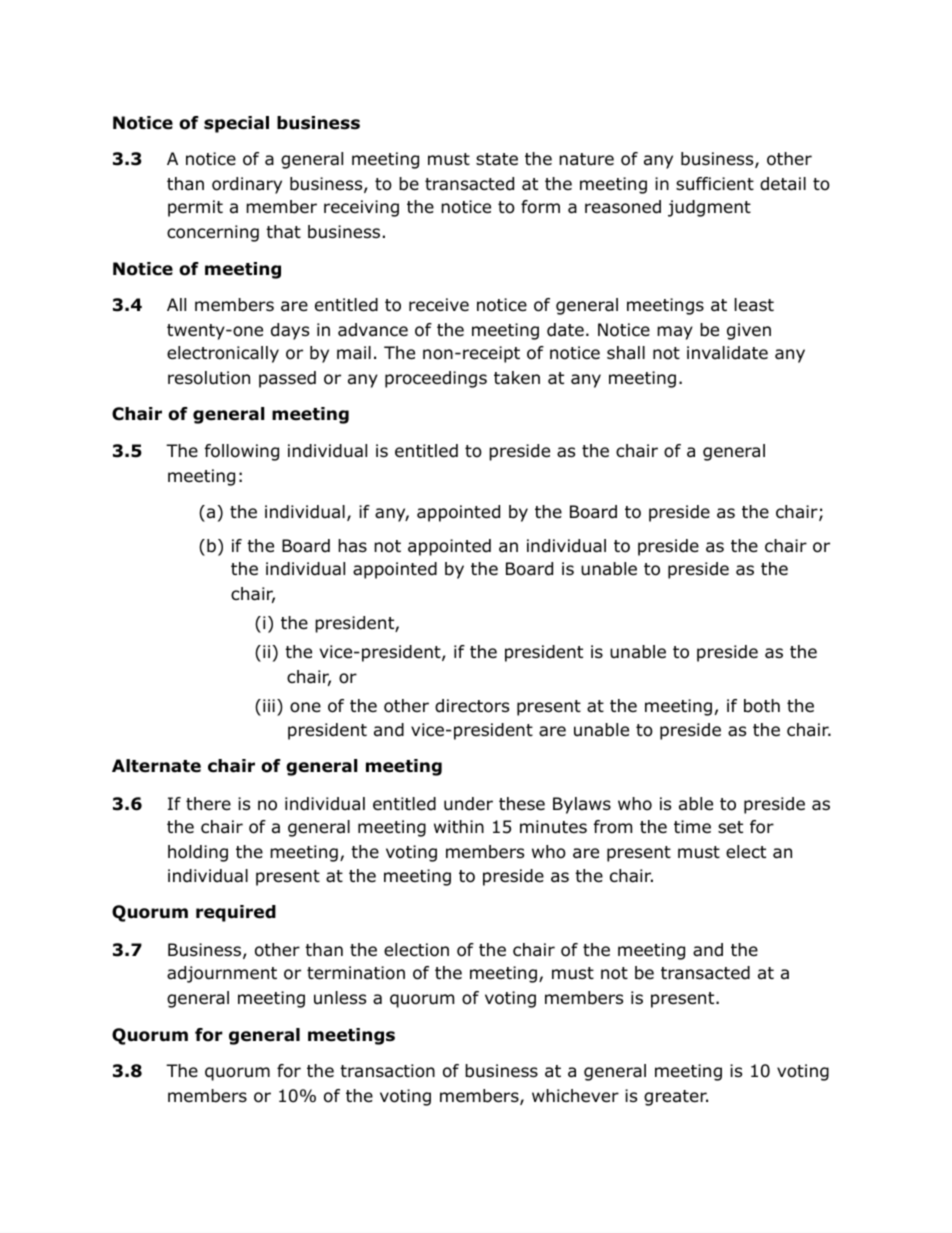  Describe the element at coordinates (236, 124) in the image. I see `special` at that location.
